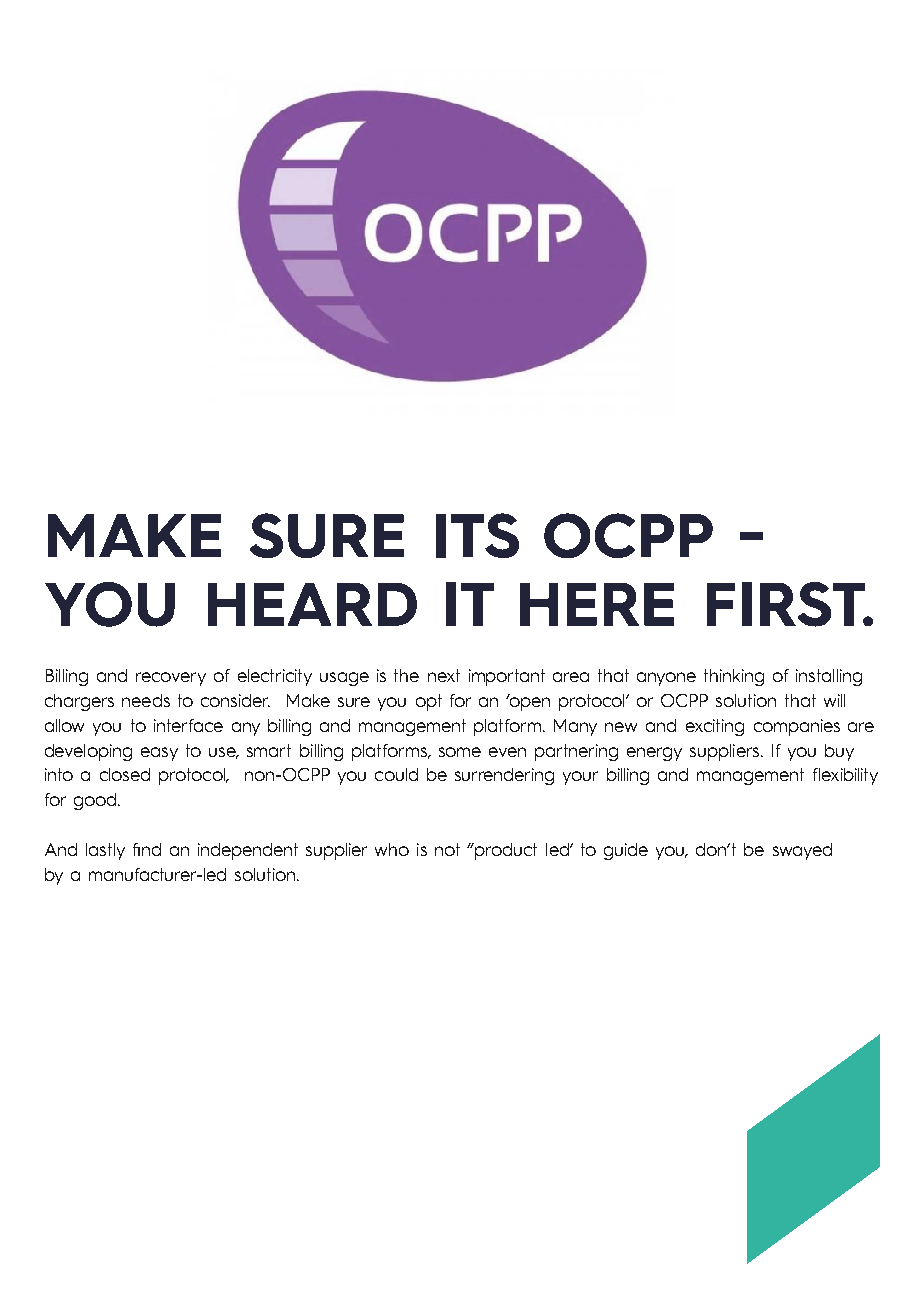 This image has width=924, height=1308. I want to click on not, so click(447, 849).
